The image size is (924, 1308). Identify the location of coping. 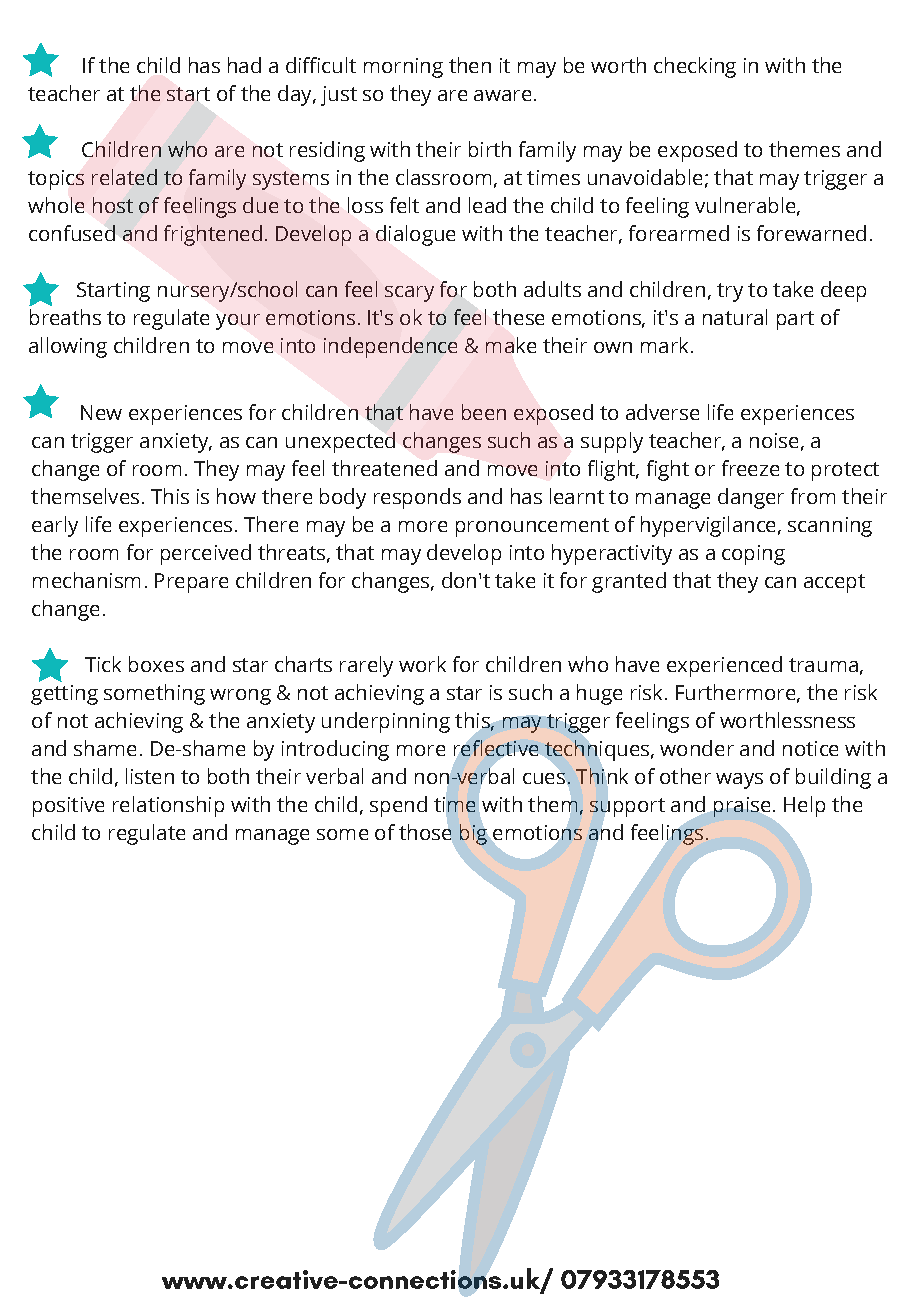
(753, 555).
